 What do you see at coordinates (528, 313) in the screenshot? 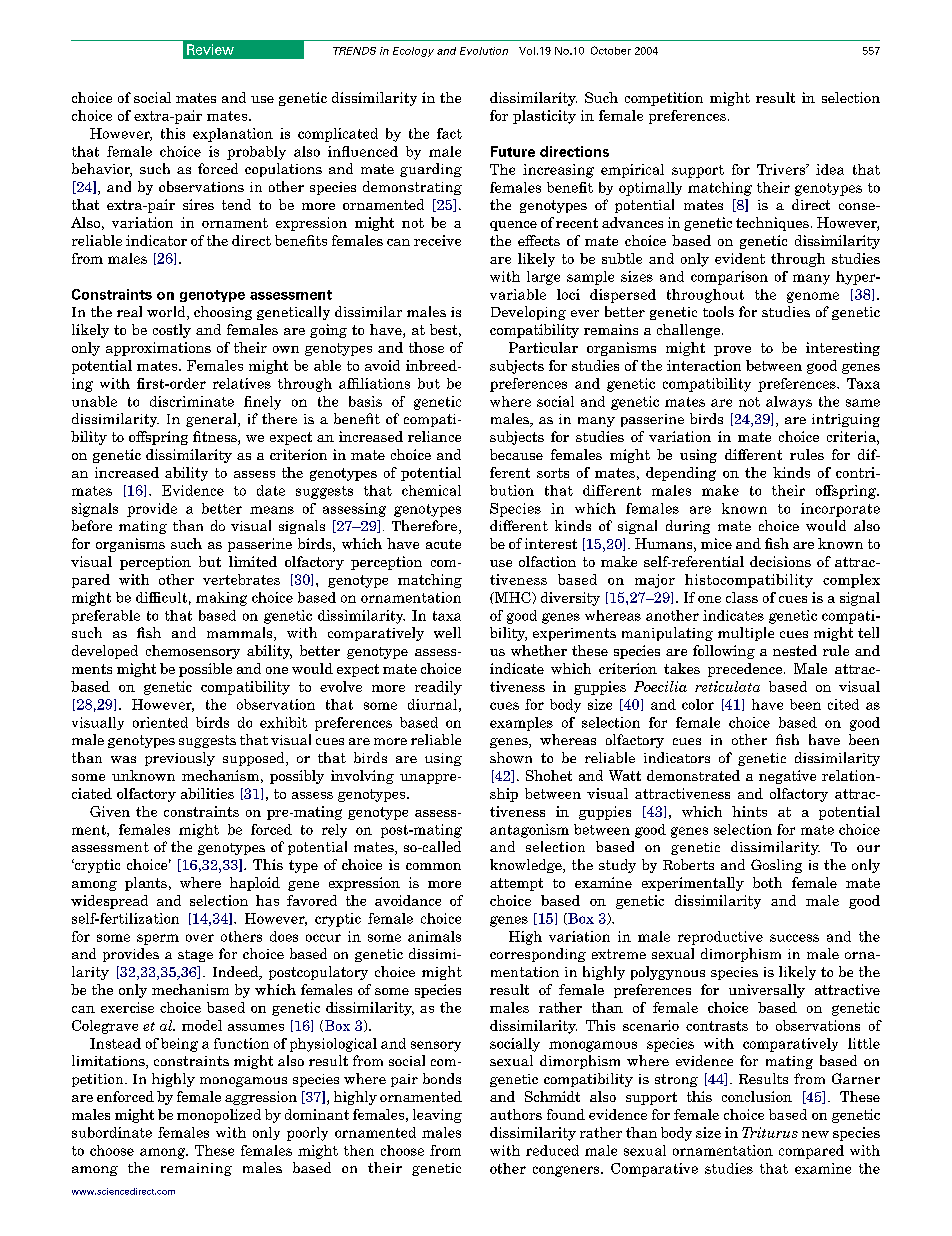
I see `Developing` at bounding box center [528, 313].
